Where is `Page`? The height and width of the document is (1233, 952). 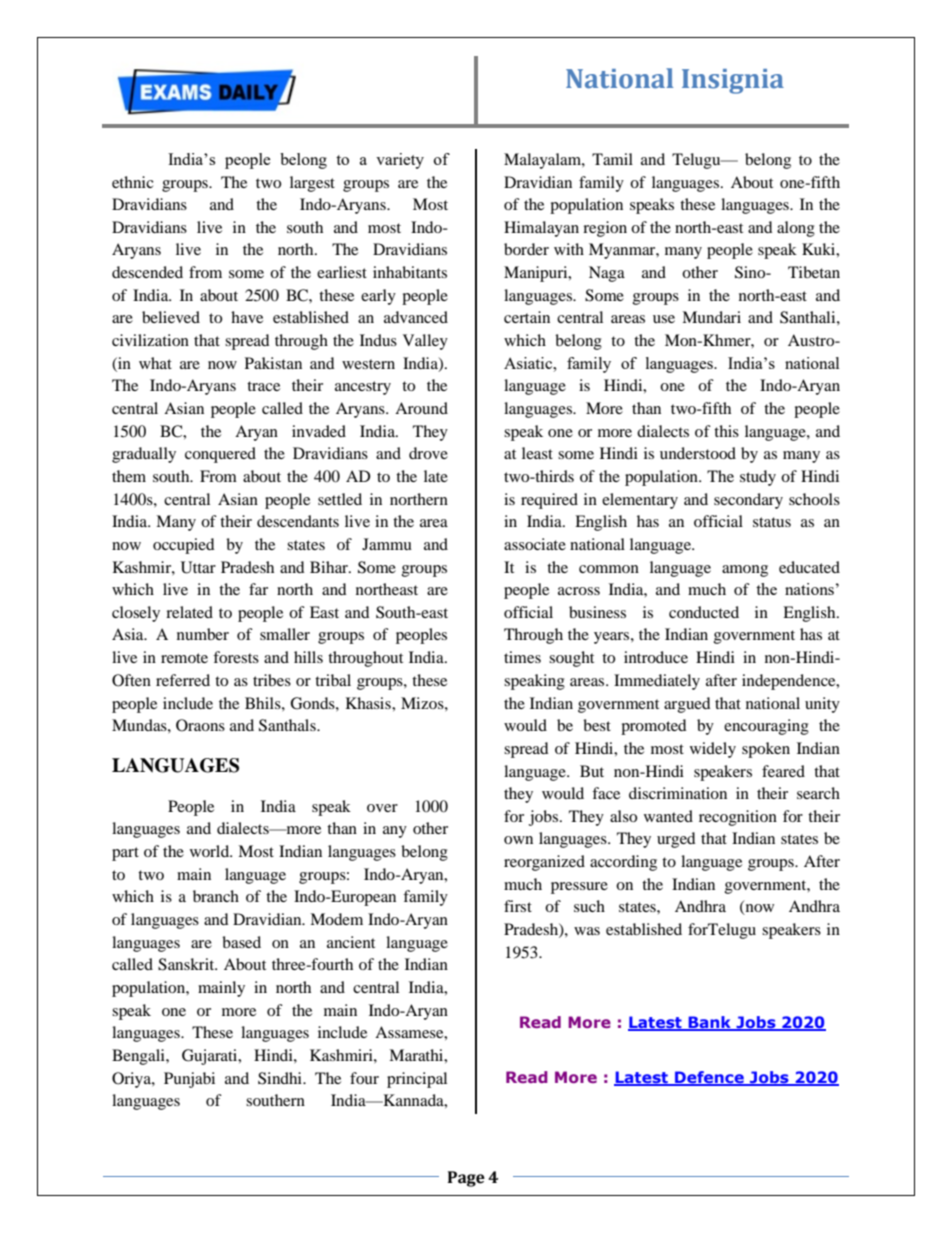
Page is located at coordinates (466, 1179).
